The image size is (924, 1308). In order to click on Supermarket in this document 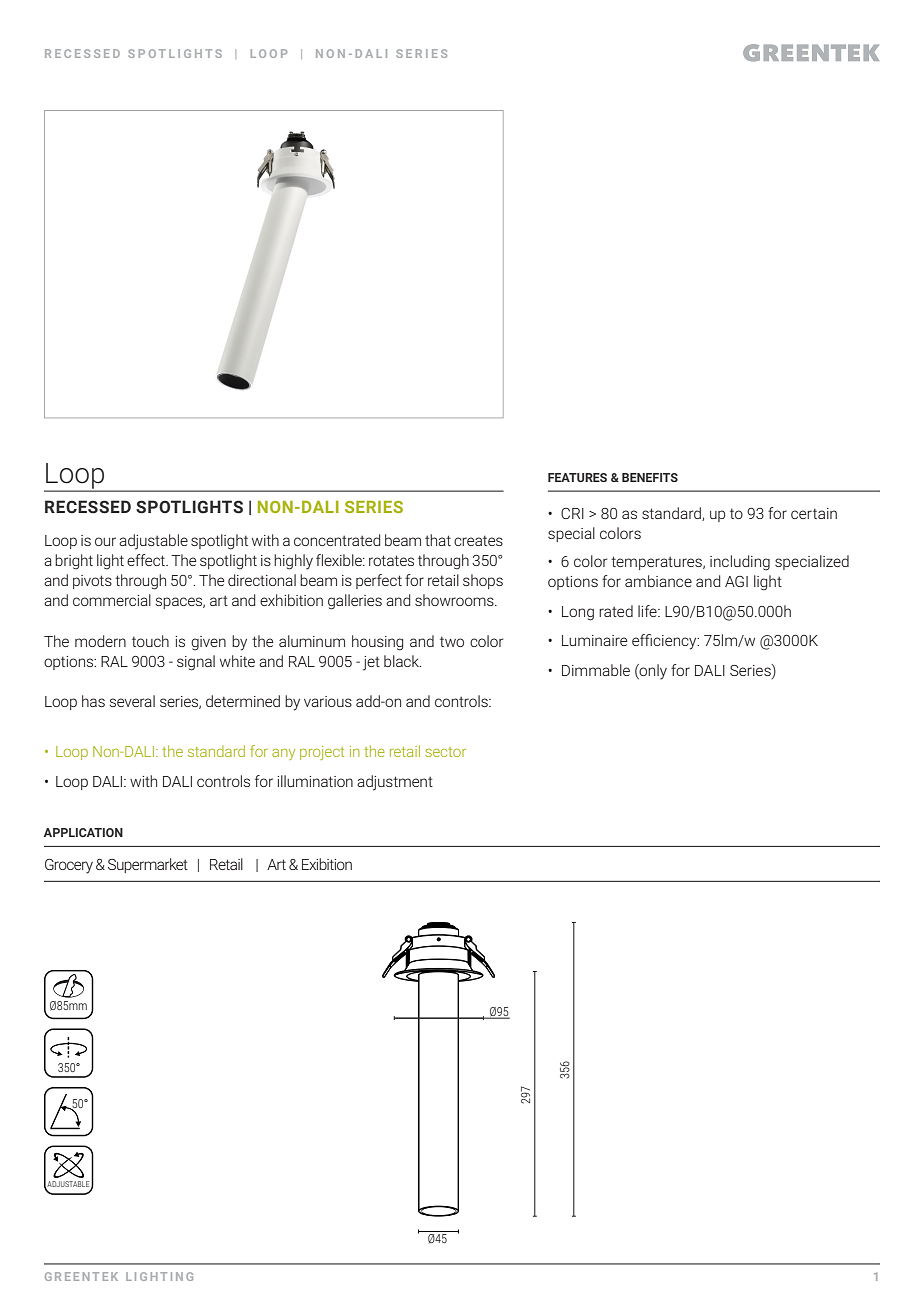, I will do `click(148, 865)`.
